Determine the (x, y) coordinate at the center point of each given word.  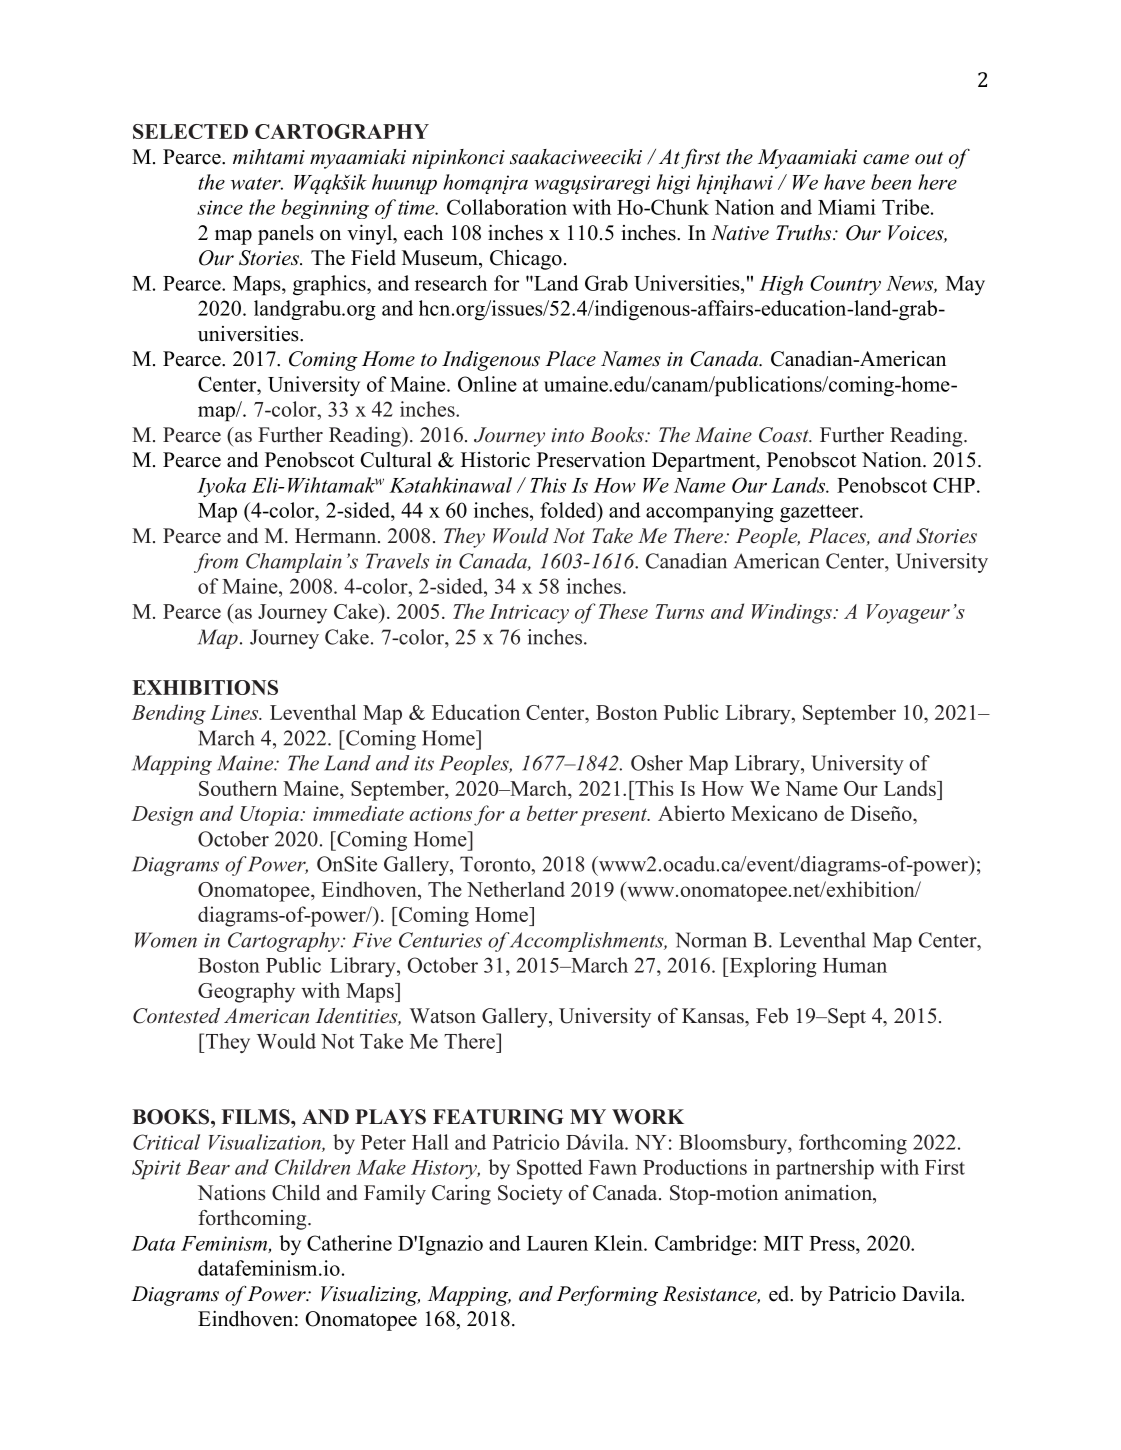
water (257, 183)
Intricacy (529, 614)
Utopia (270, 816)
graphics (330, 285)
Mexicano (774, 813)
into (567, 435)
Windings (793, 613)
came (886, 159)
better (552, 813)
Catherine (349, 1243)
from (216, 563)
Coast (785, 435)
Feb (772, 1016)
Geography (246, 992)
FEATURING (498, 1117)
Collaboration (507, 207)
